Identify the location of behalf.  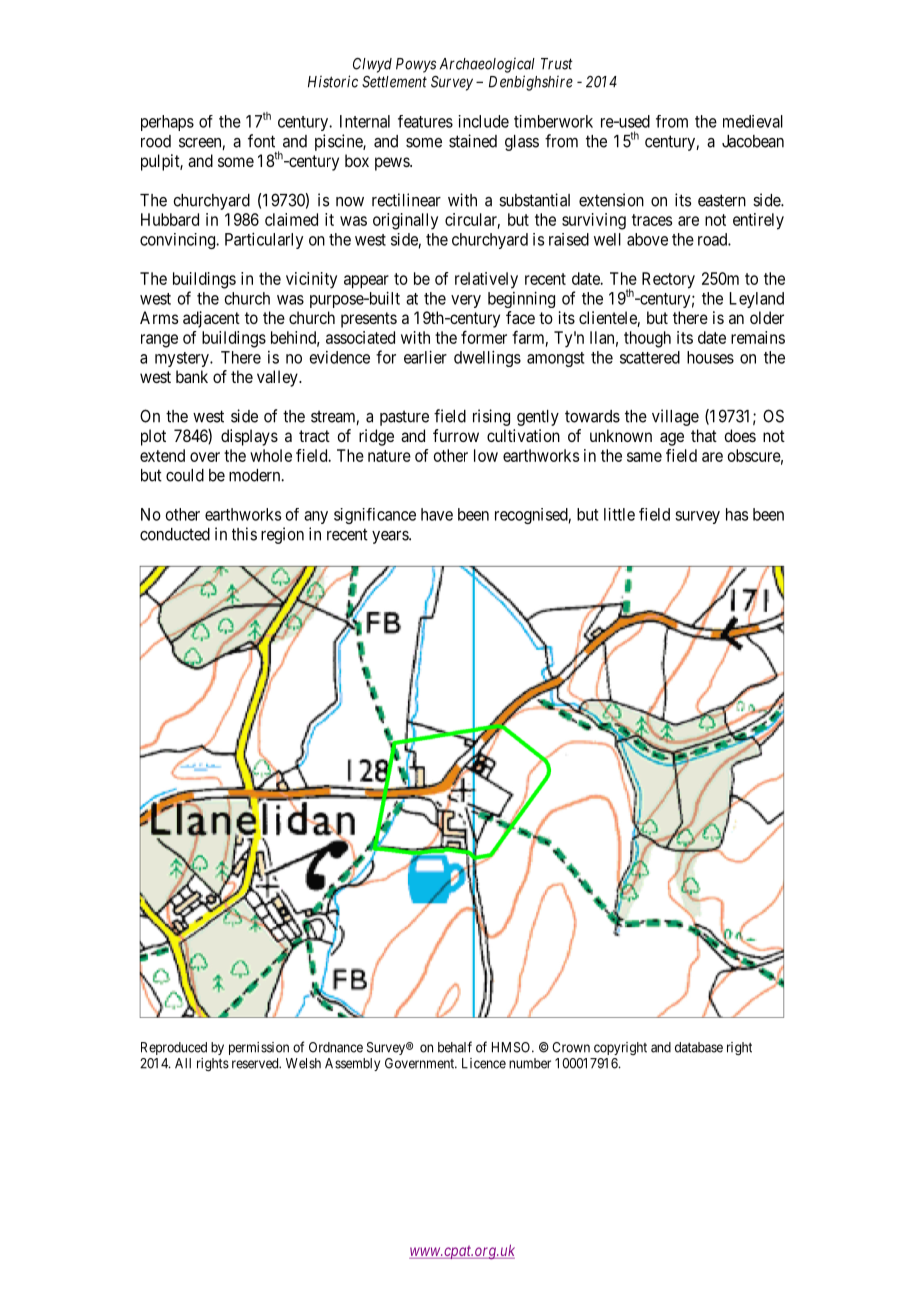
(455, 1047).
